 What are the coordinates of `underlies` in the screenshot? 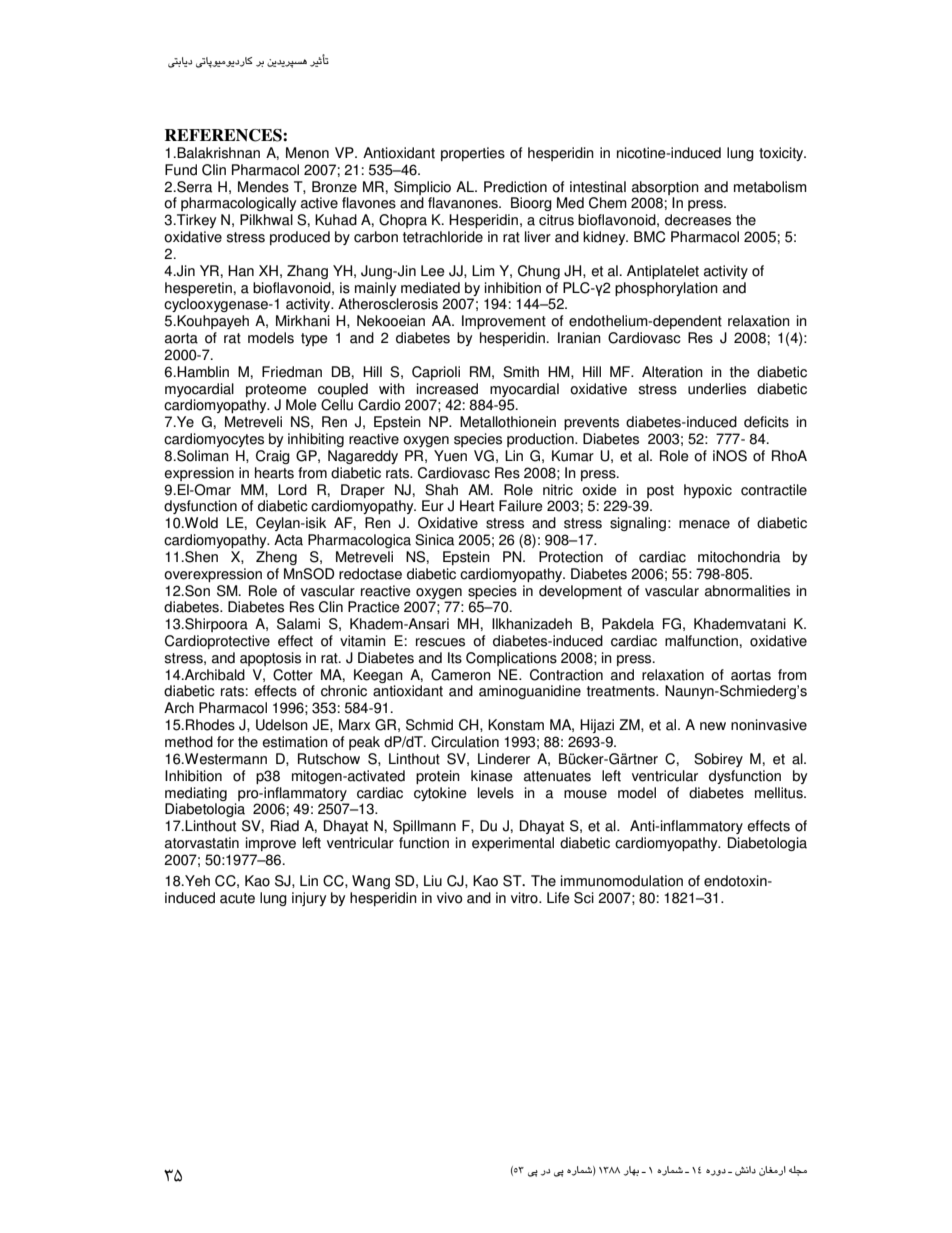 It's located at (717, 389).
